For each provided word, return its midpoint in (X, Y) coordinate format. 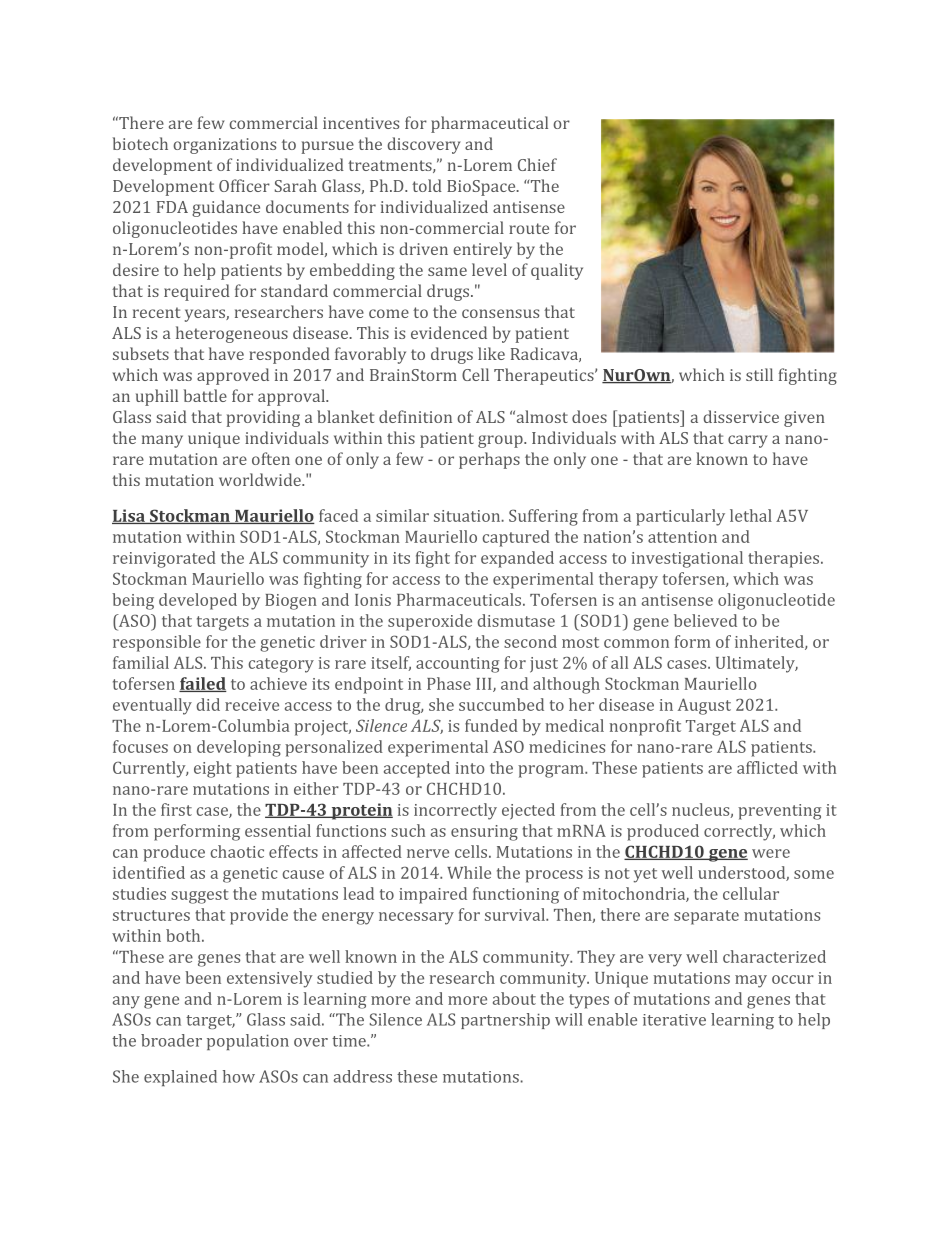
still (759, 374)
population (248, 1042)
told (427, 185)
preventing (779, 812)
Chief (537, 164)
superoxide (430, 622)
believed (705, 620)
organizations (224, 146)
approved (233, 376)
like (491, 353)
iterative (674, 1020)
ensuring (484, 833)
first (176, 809)
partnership (505, 1021)
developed (198, 601)
